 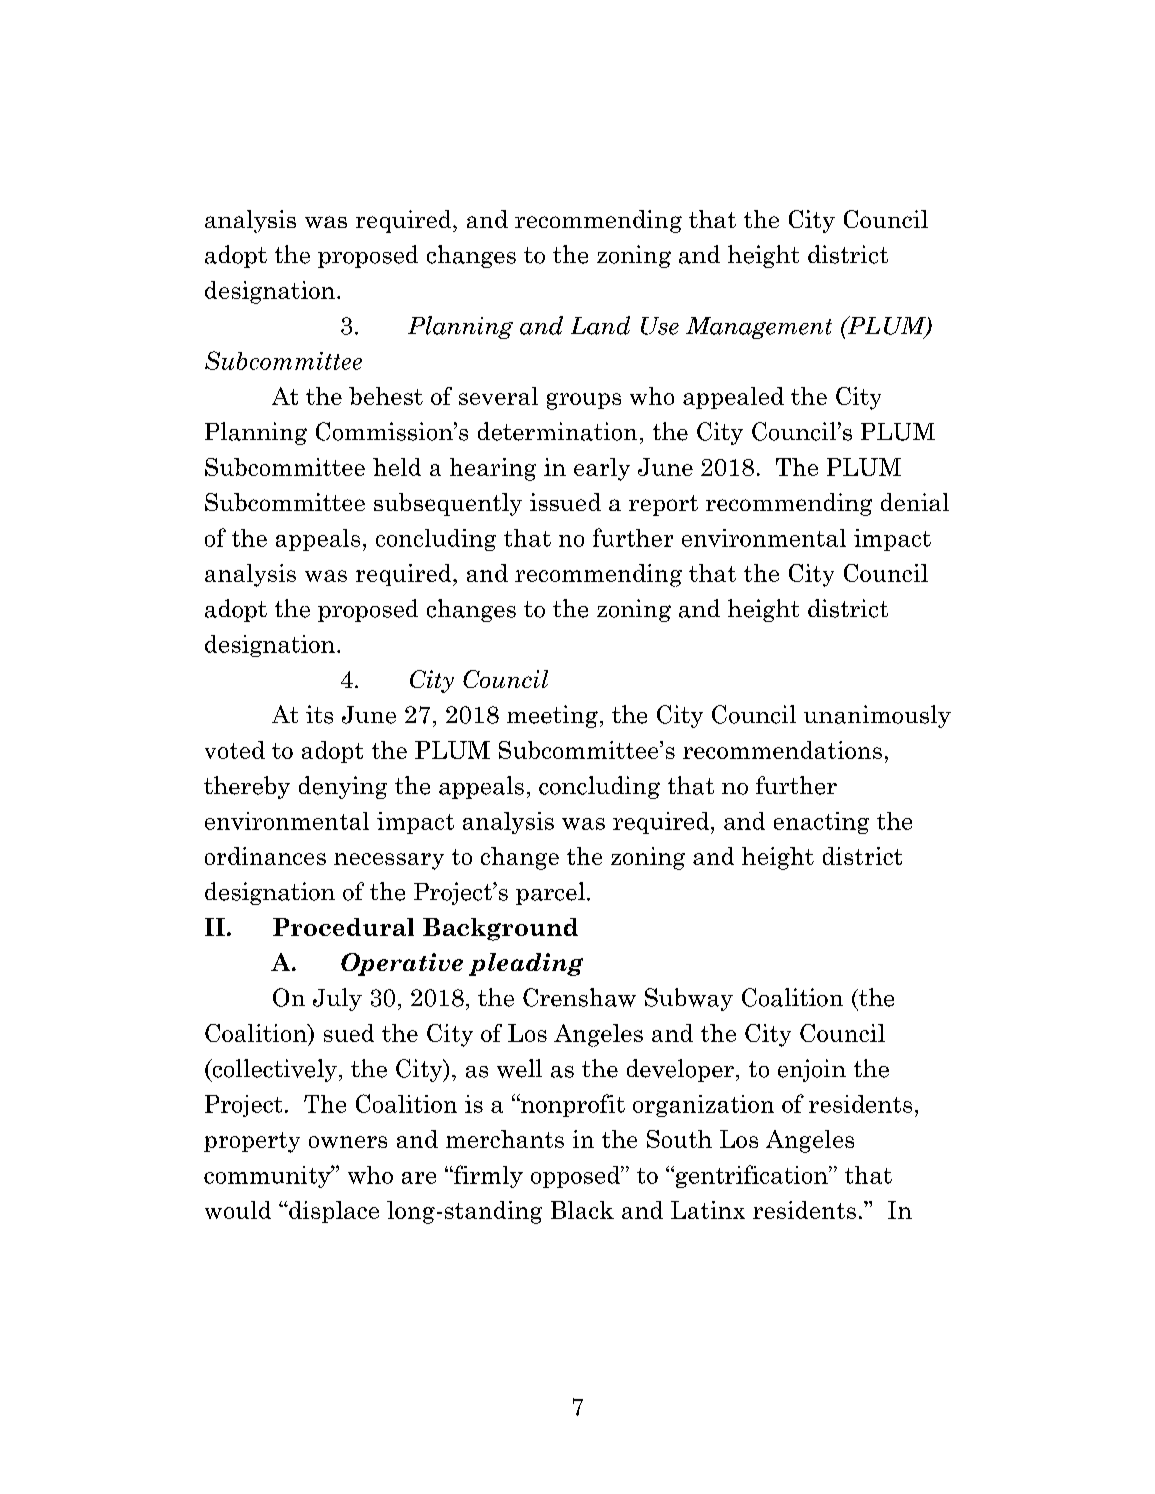 What do you see at coordinates (579, 997) in the document?
I see `Crenshaw` at bounding box center [579, 997].
